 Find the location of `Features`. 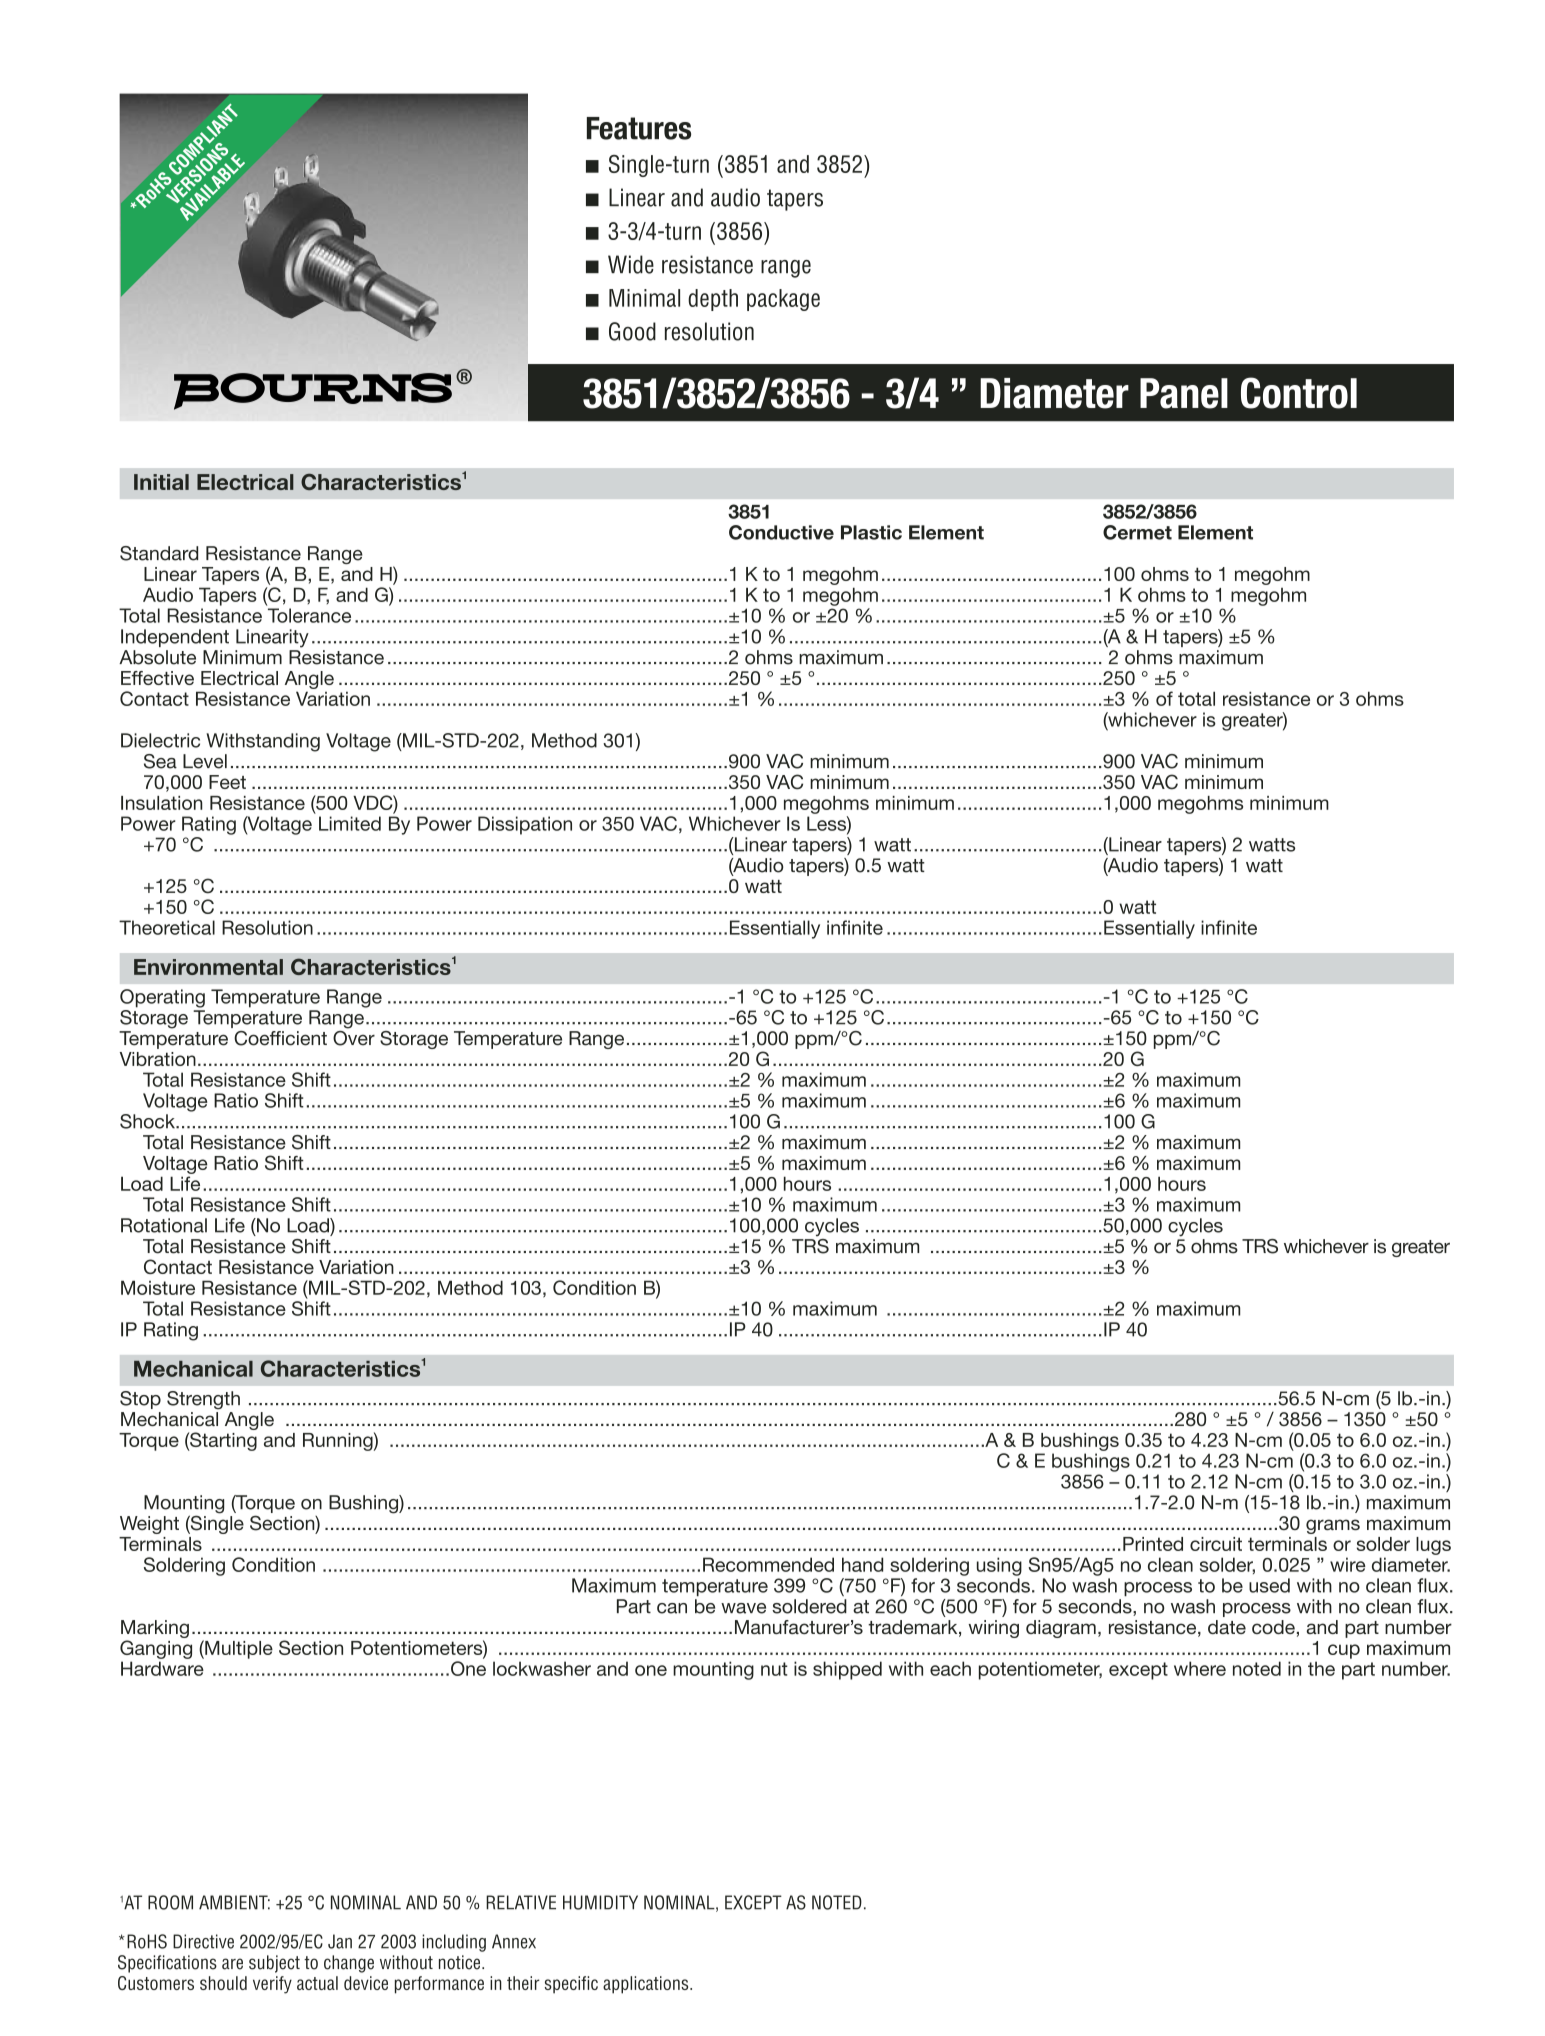

Features is located at coordinates (639, 128).
